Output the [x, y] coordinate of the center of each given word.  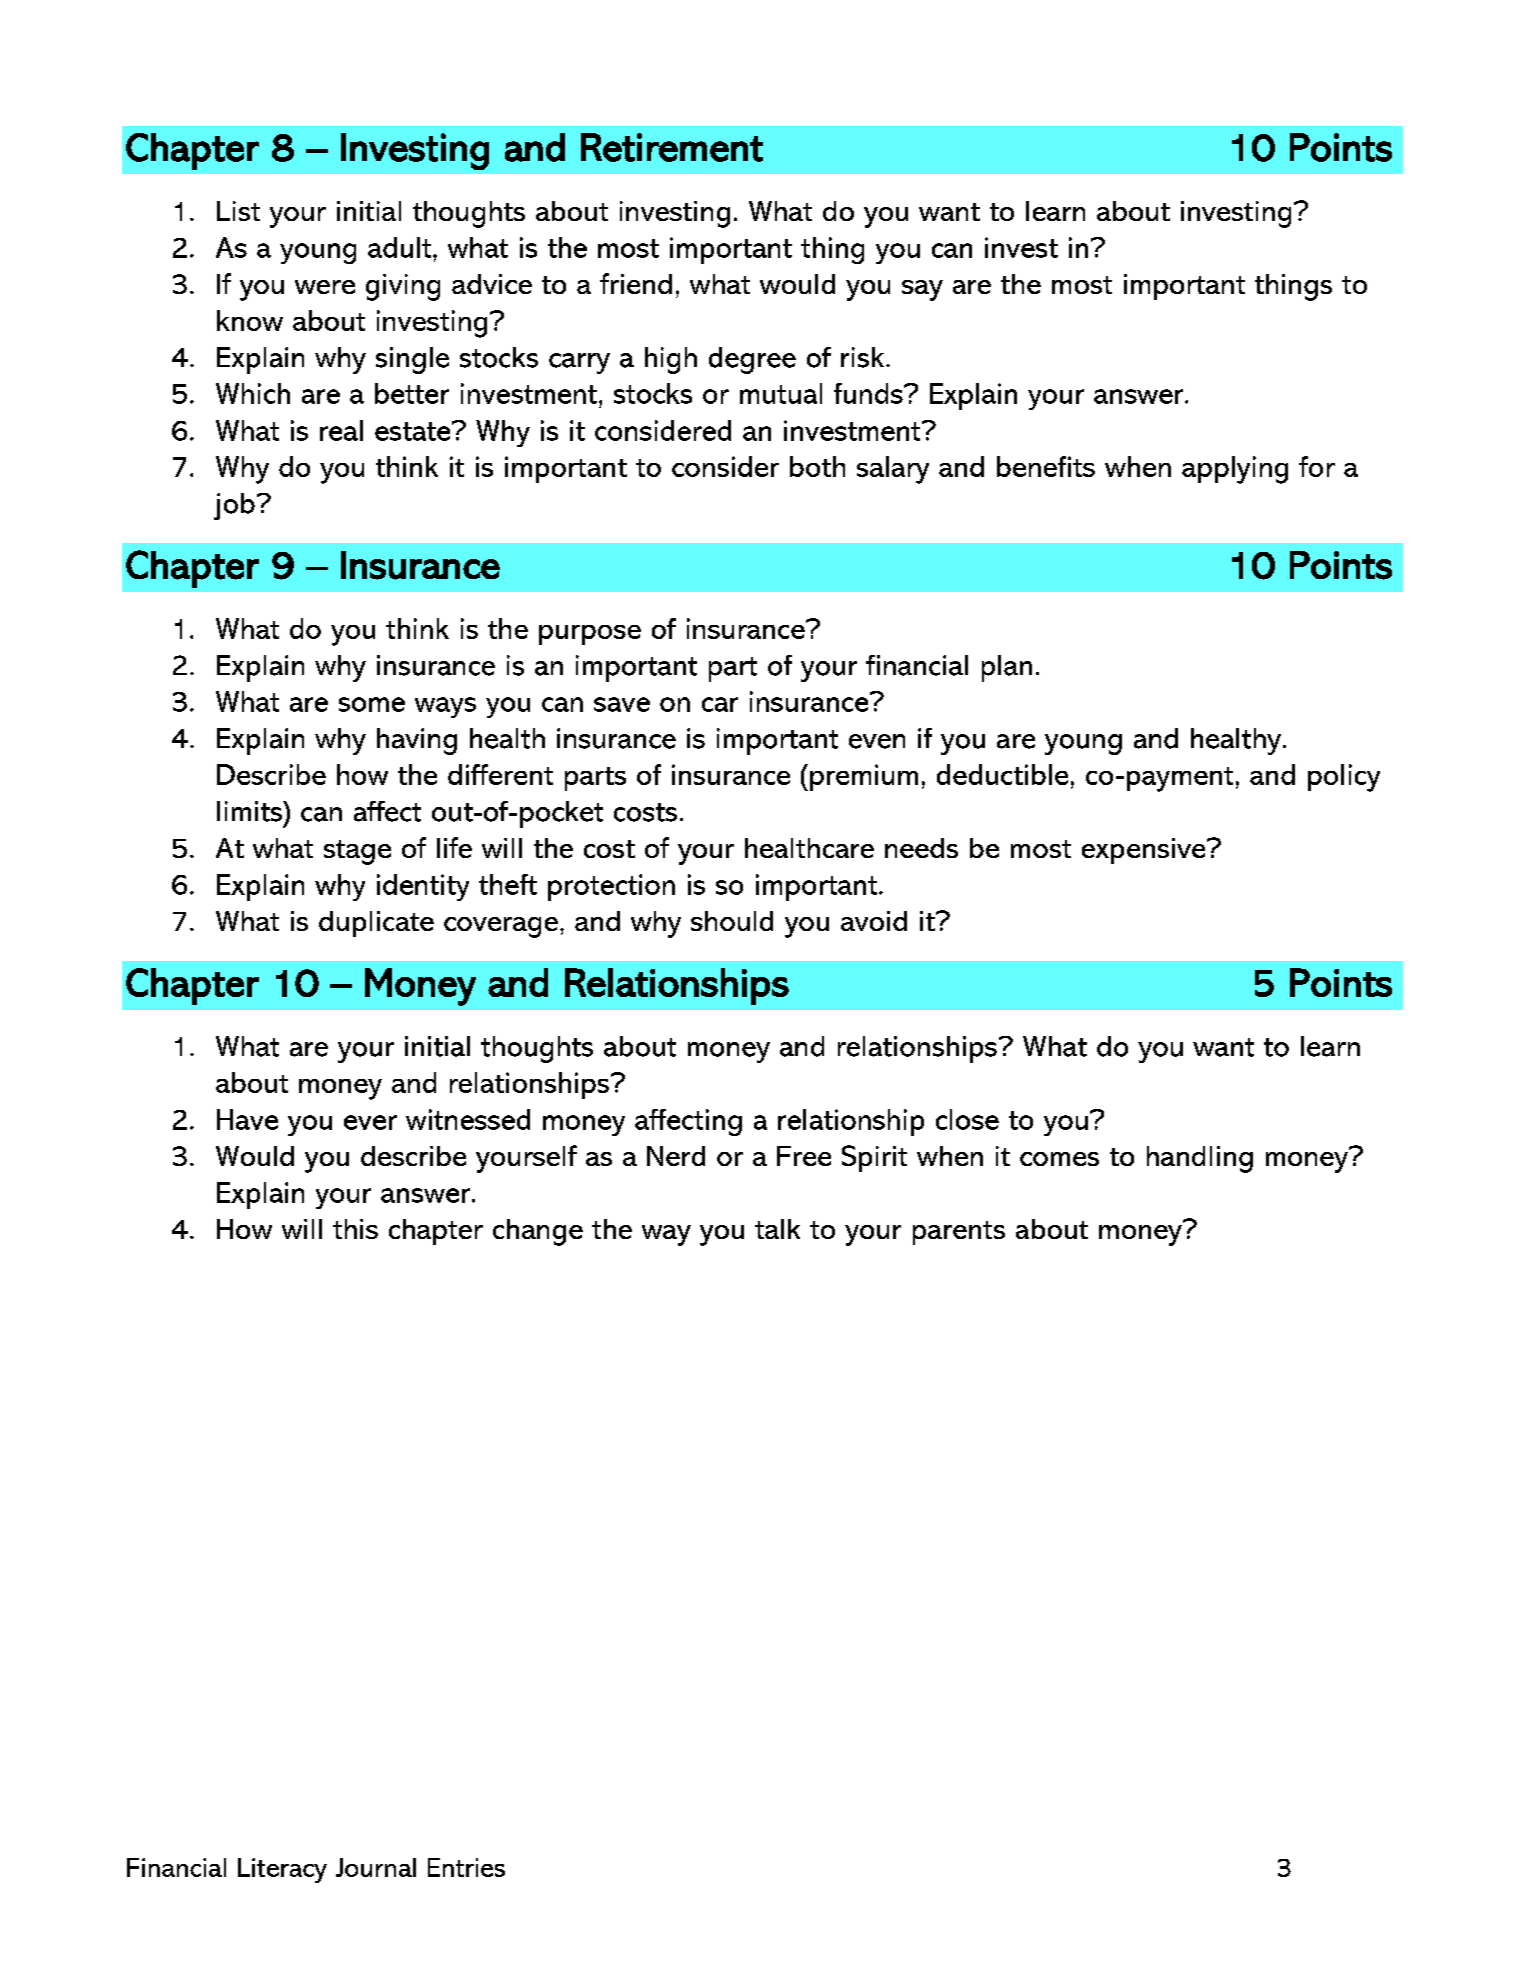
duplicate [376, 924]
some [372, 704]
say [922, 290]
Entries [466, 1867]
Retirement [672, 147]
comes [1059, 1159]
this [355, 1229]
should [732, 921]
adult [401, 247]
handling [1200, 1159]
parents [959, 1233]
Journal [376, 1867]
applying [1235, 470]
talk [777, 1229]
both [817, 466]
